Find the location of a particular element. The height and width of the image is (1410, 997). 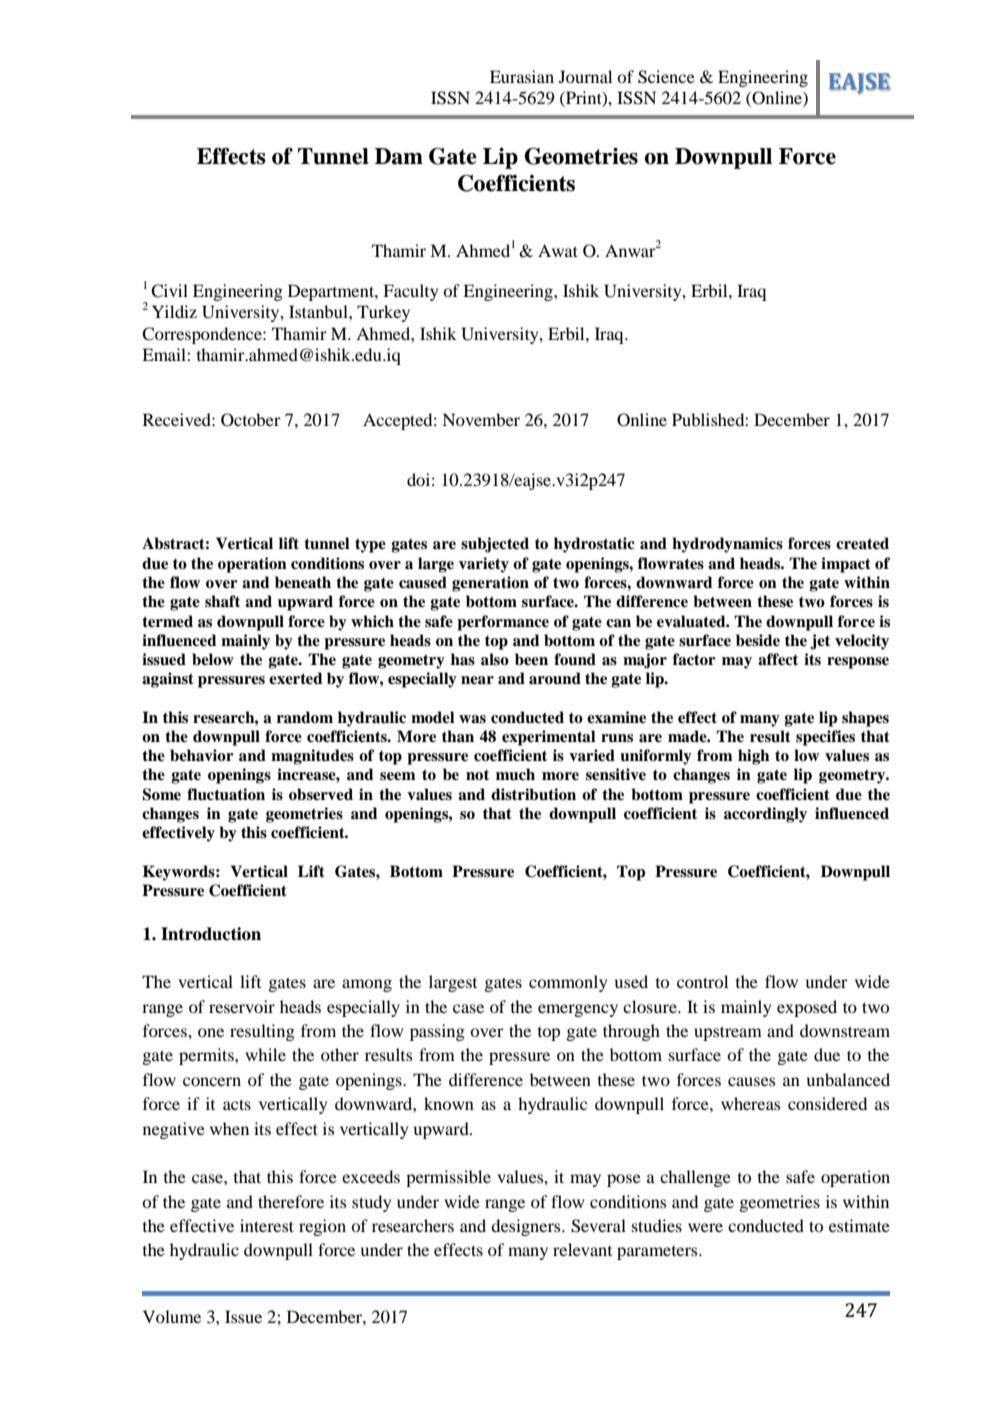

designers is located at coordinates (527, 1227).
